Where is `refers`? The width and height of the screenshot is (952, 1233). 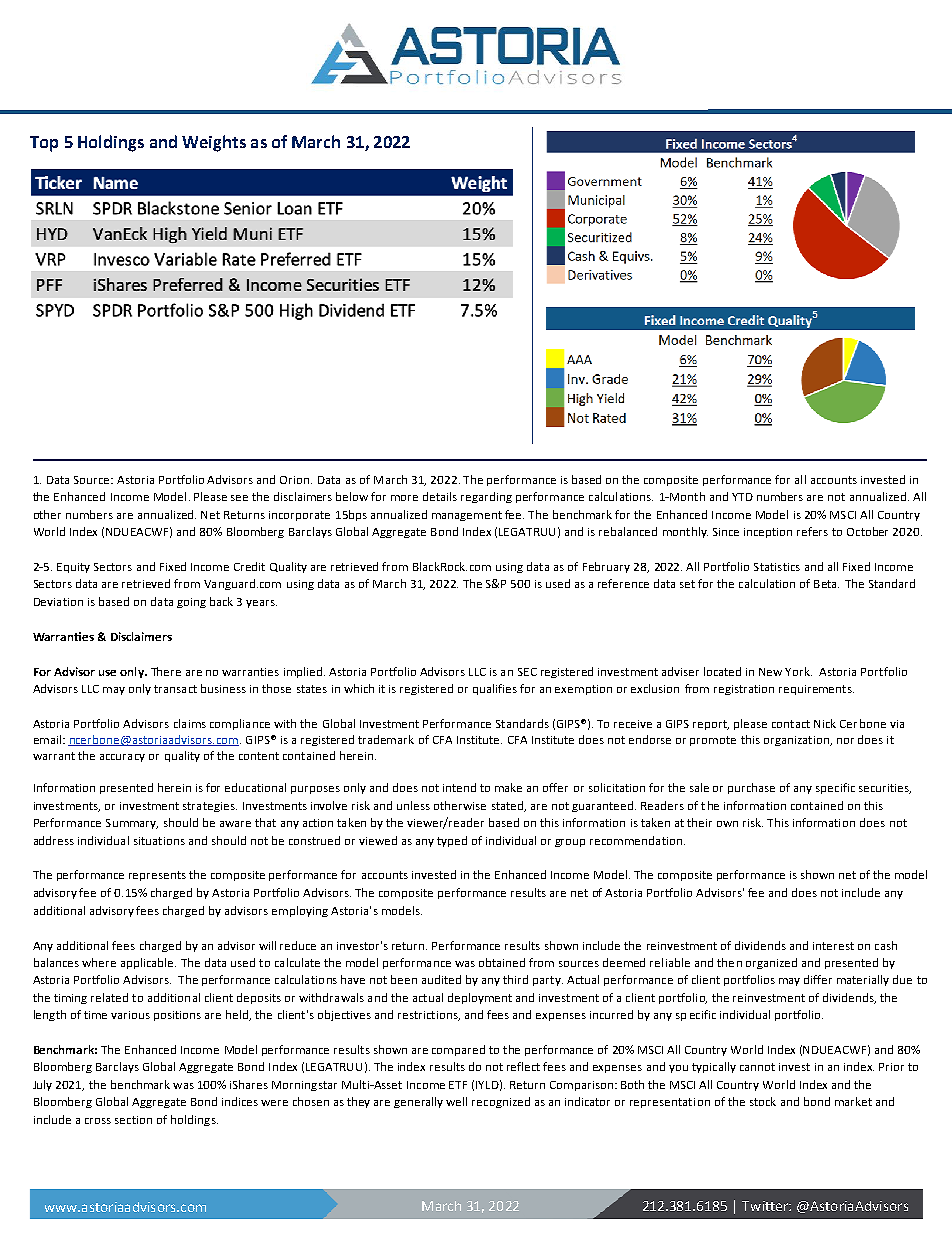
refers is located at coordinates (812, 531).
